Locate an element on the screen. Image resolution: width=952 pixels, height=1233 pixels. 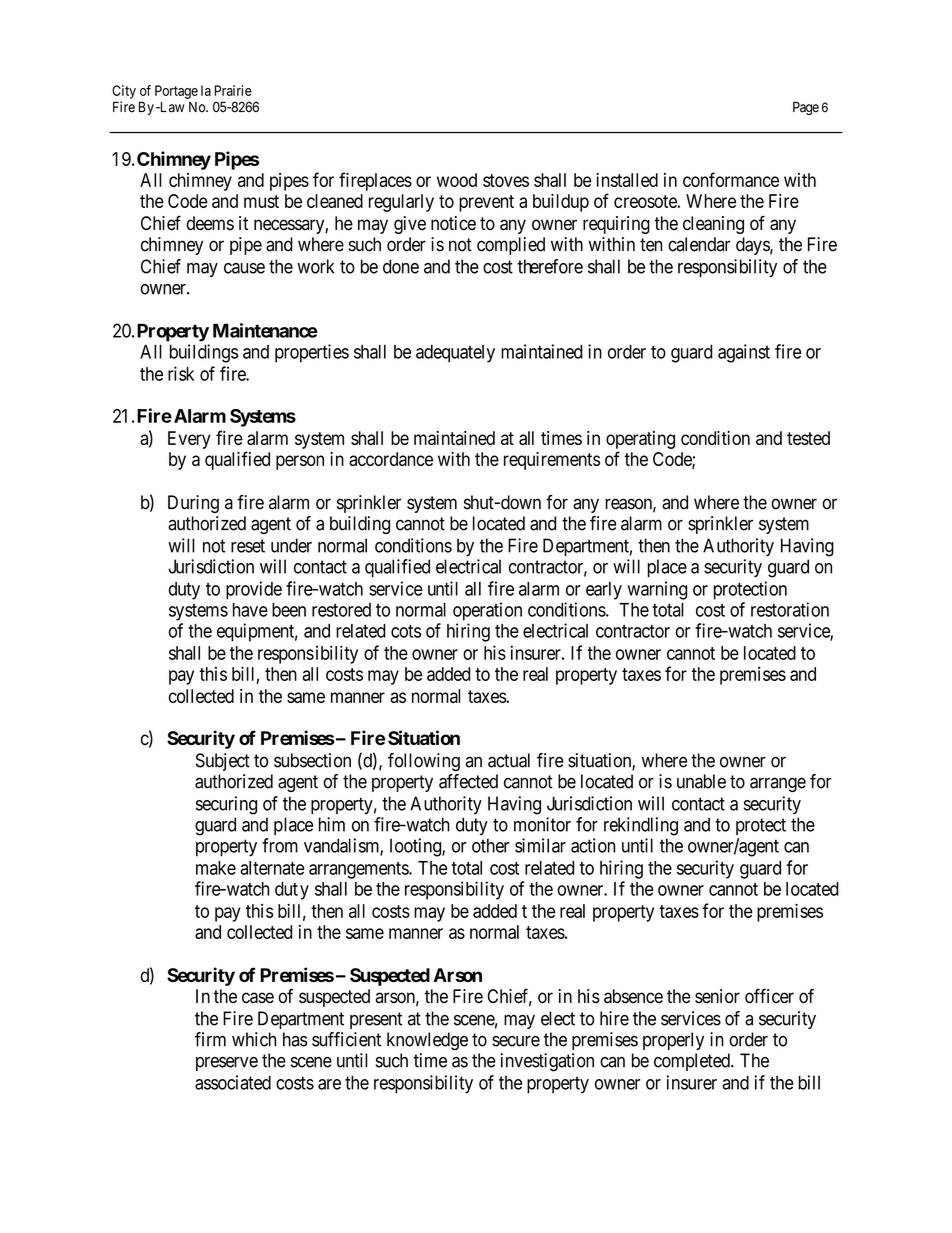
accordance is located at coordinates (391, 459).
